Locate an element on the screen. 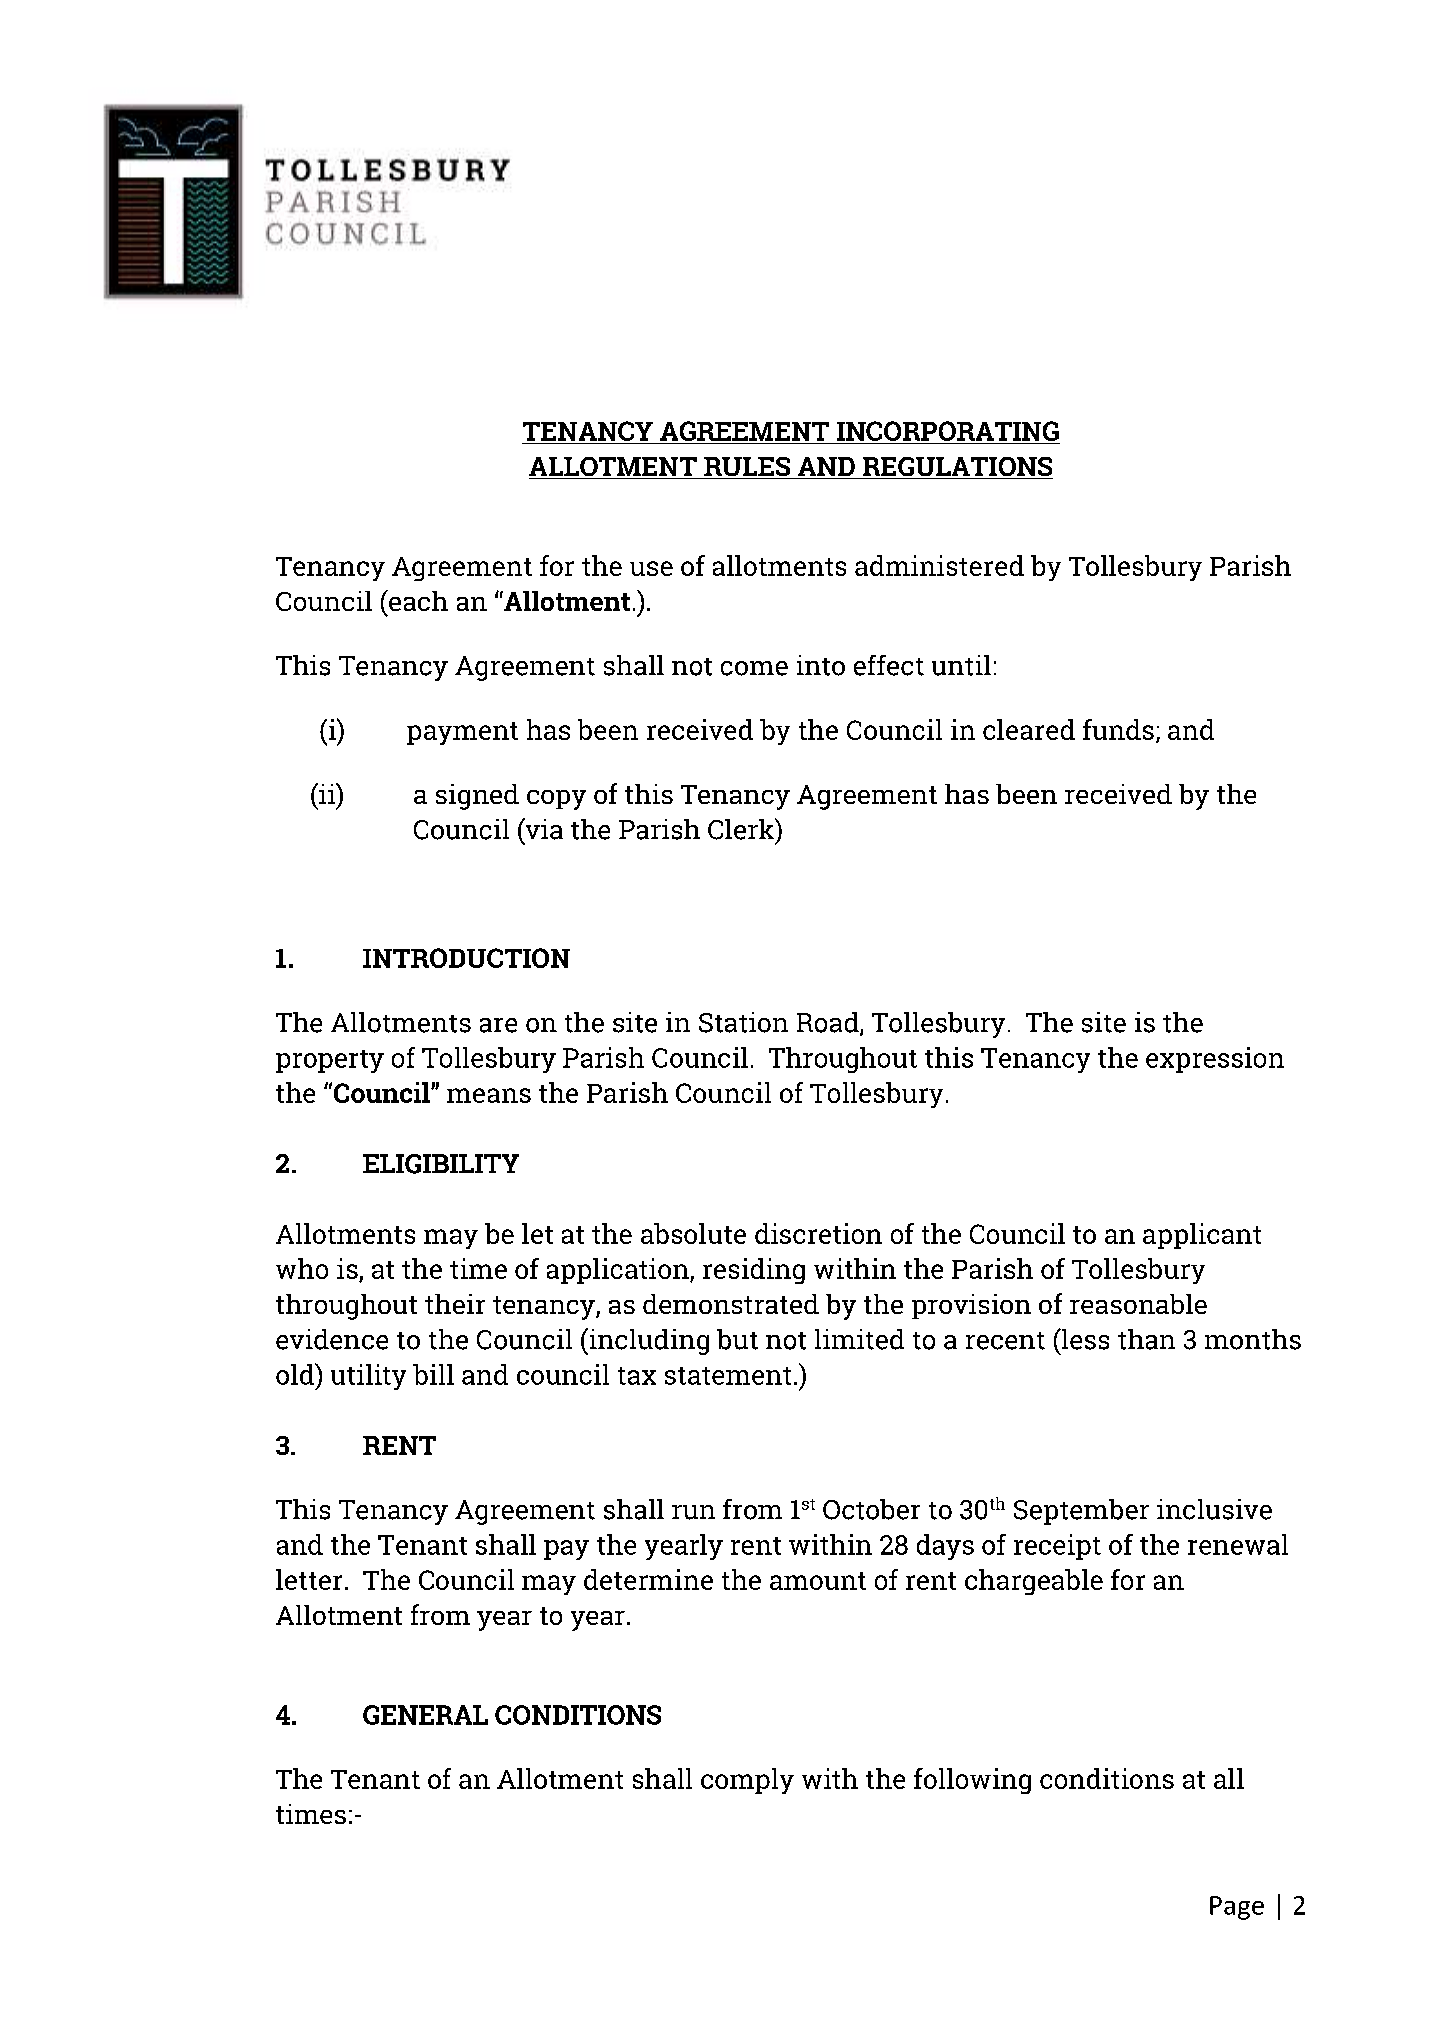 The height and width of the screenshot is (2044, 1444). each is located at coordinates (417, 600).
